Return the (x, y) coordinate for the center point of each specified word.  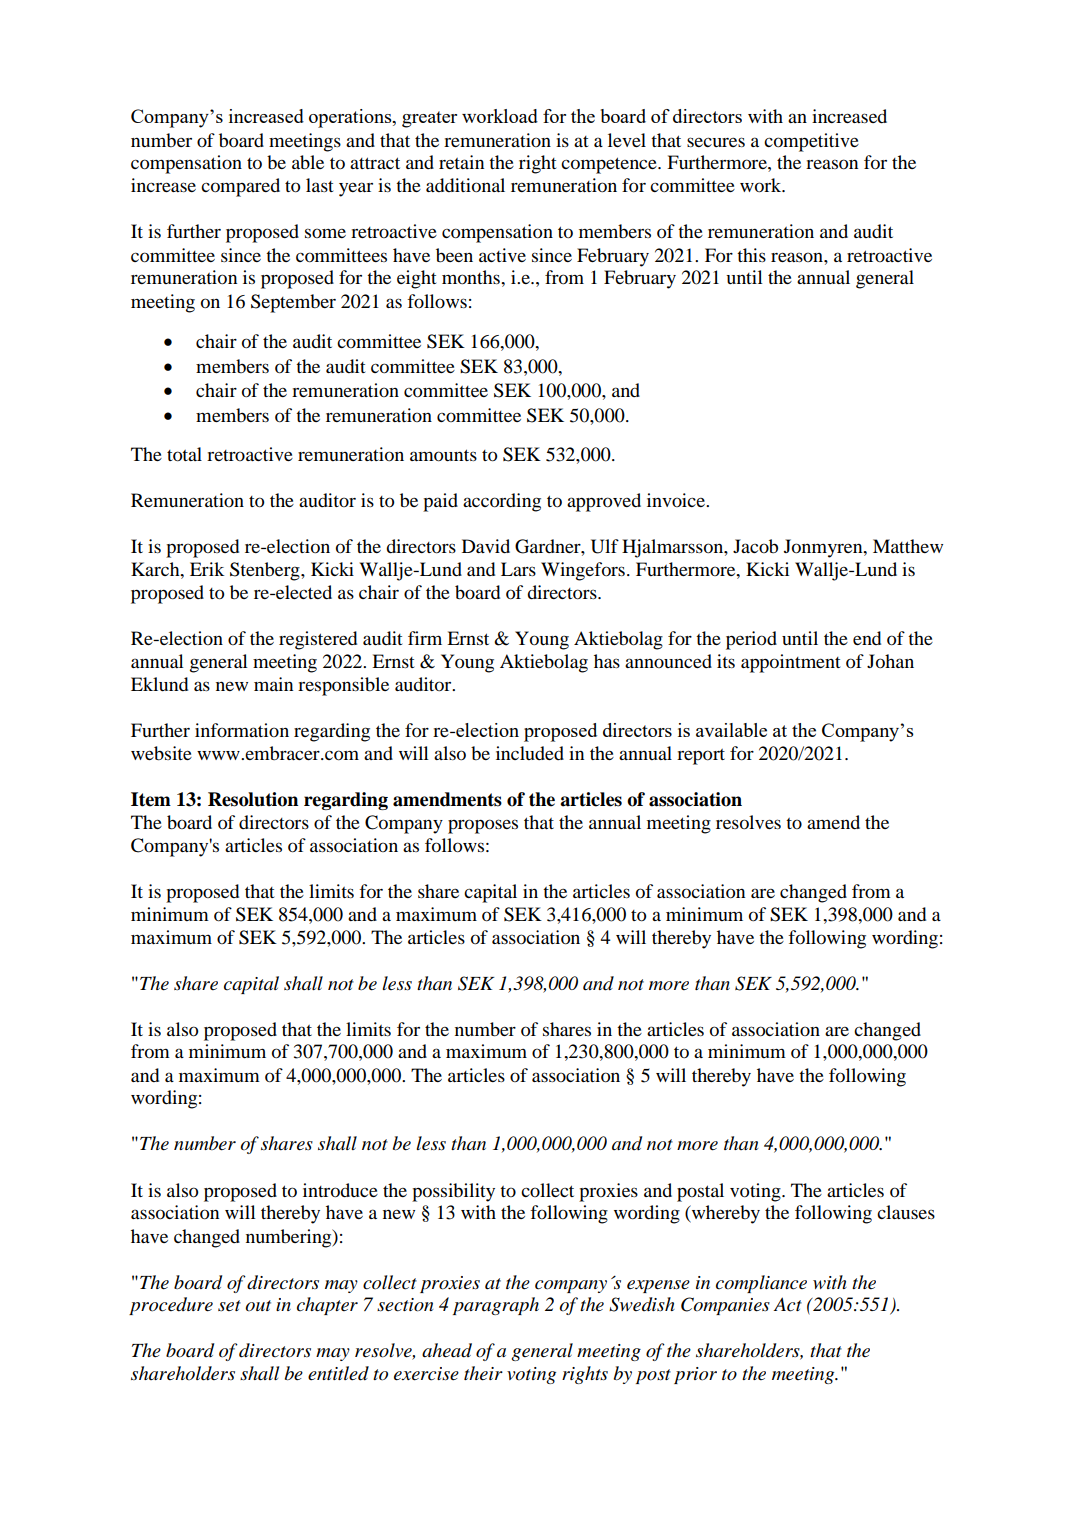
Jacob (755, 546)
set (229, 1305)
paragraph (496, 1306)
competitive (811, 142)
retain (461, 162)
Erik (207, 569)
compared (240, 187)
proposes (483, 826)
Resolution (253, 799)
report (701, 757)
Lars (518, 569)
